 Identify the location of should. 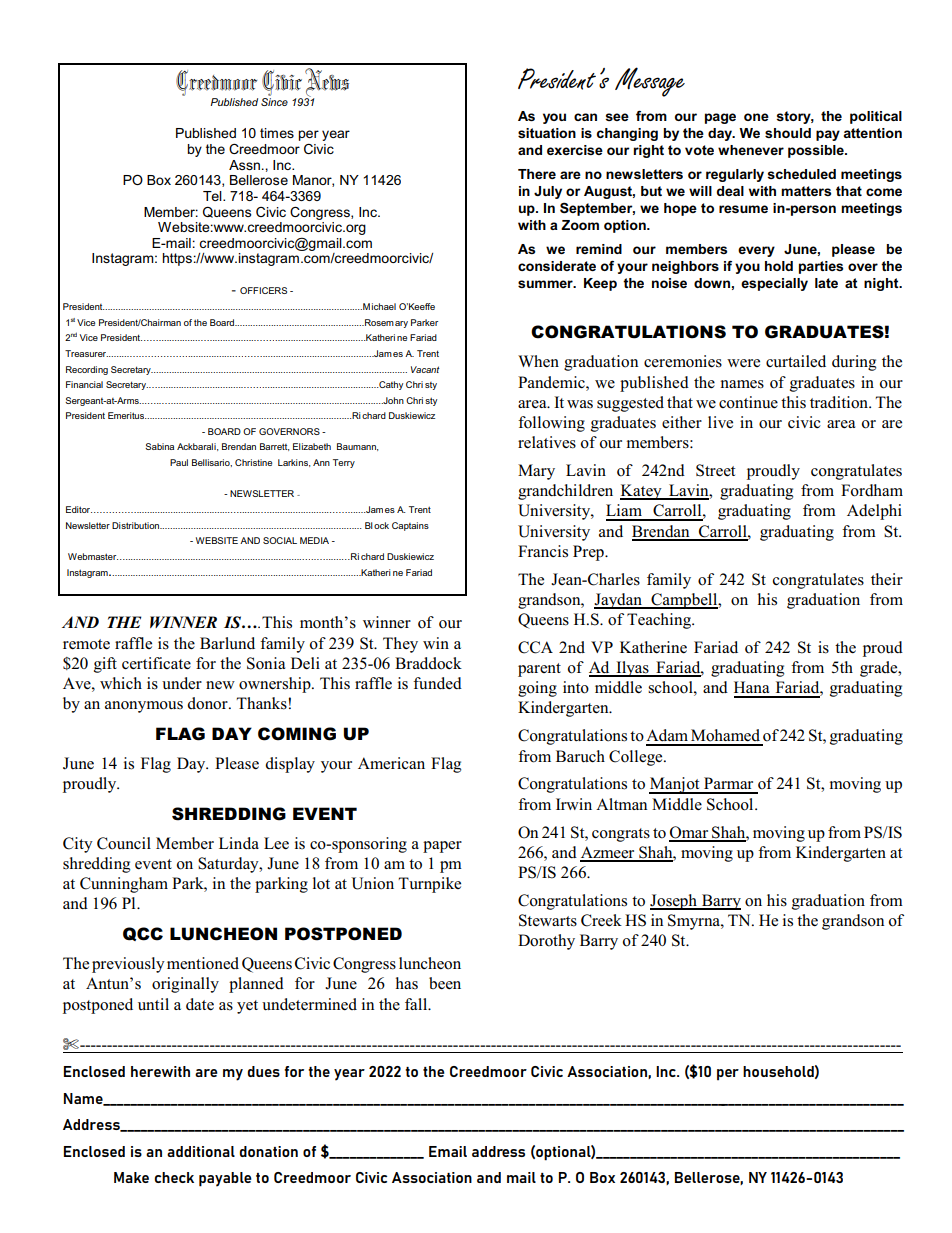
(788, 133).
